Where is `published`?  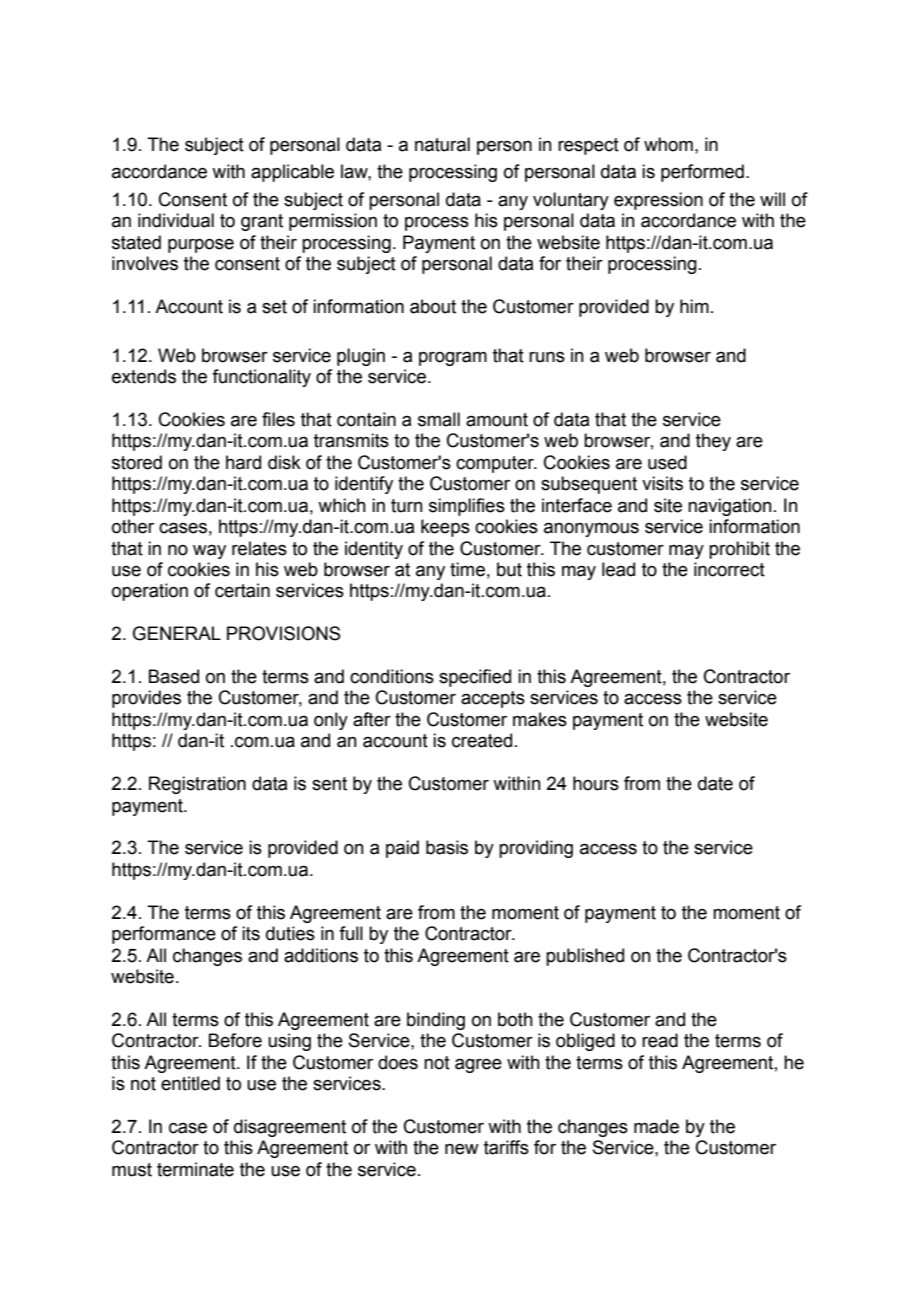 published is located at coordinates (585, 957).
